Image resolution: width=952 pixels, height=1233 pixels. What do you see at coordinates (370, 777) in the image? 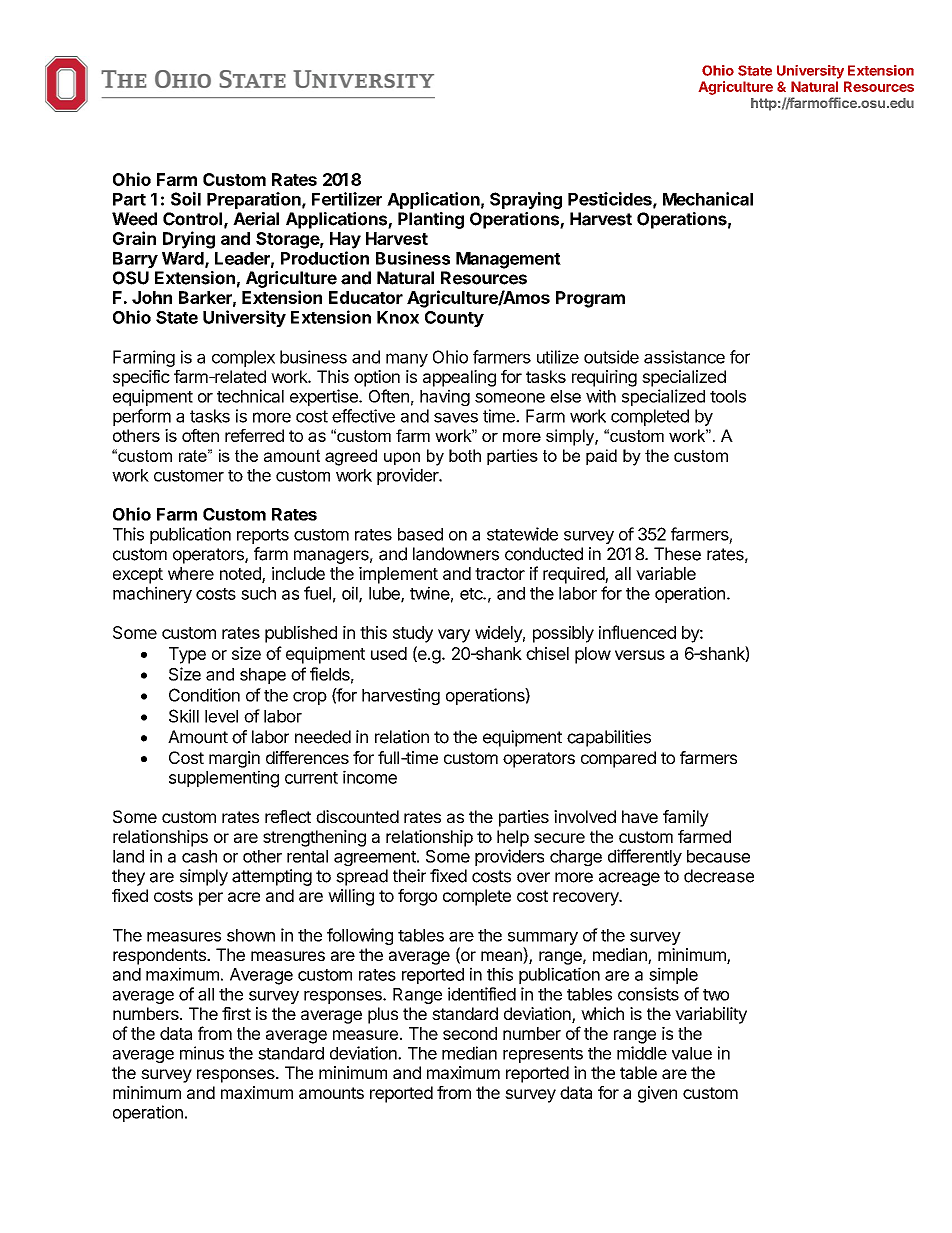
I see `income` at bounding box center [370, 777].
